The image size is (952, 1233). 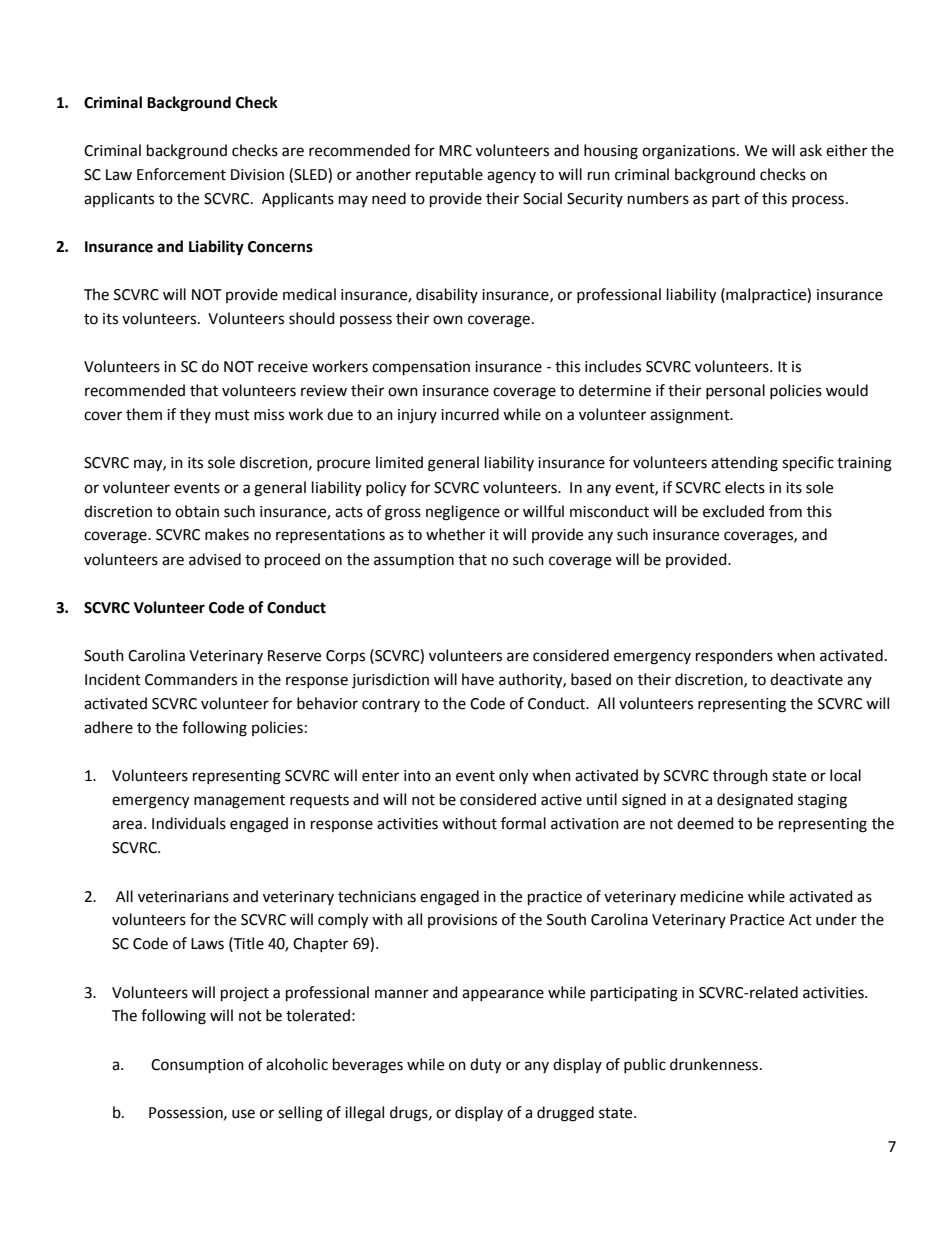 I want to click on process, so click(x=818, y=201).
